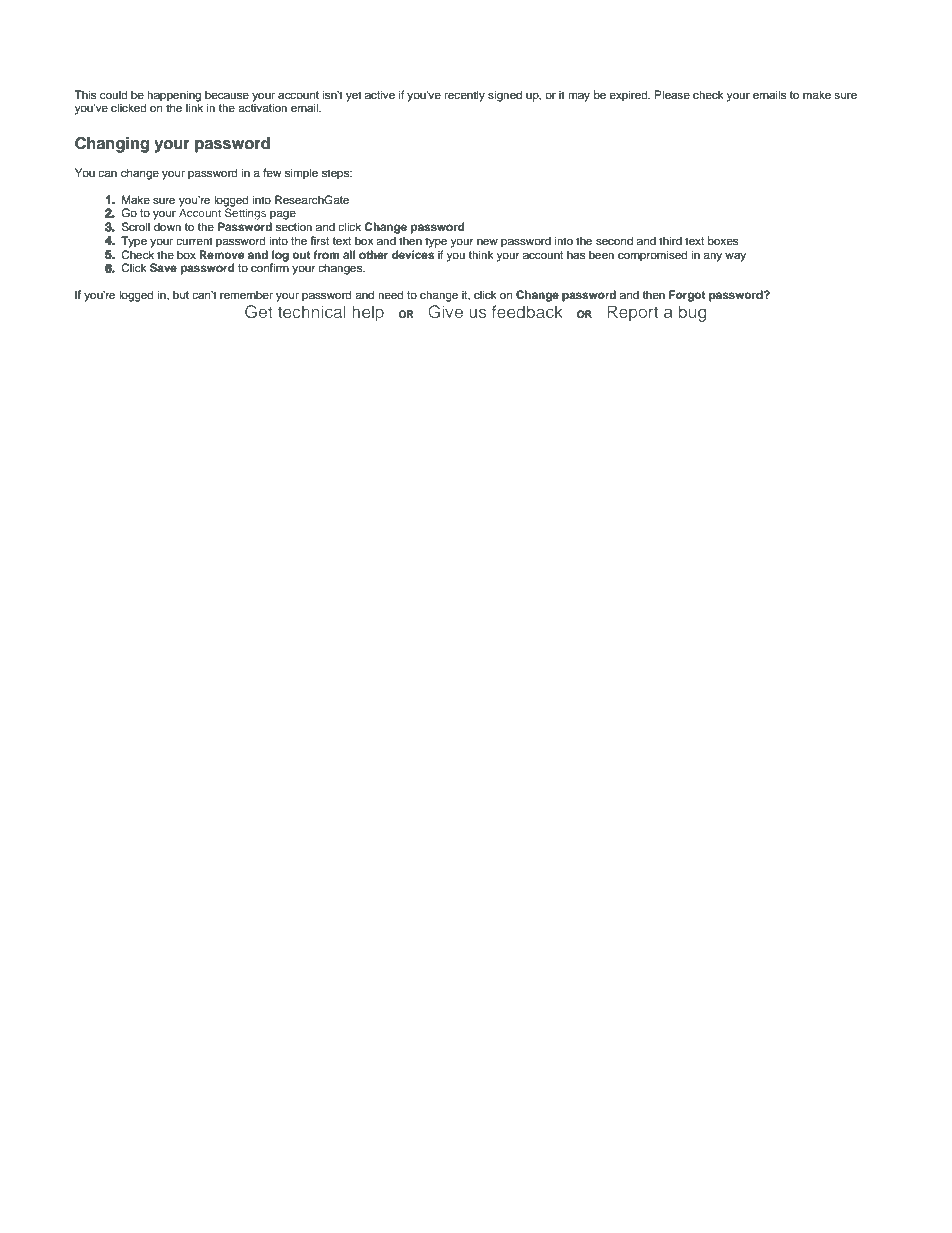  Describe the element at coordinates (629, 96) in the document. I see `expired` at that location.
